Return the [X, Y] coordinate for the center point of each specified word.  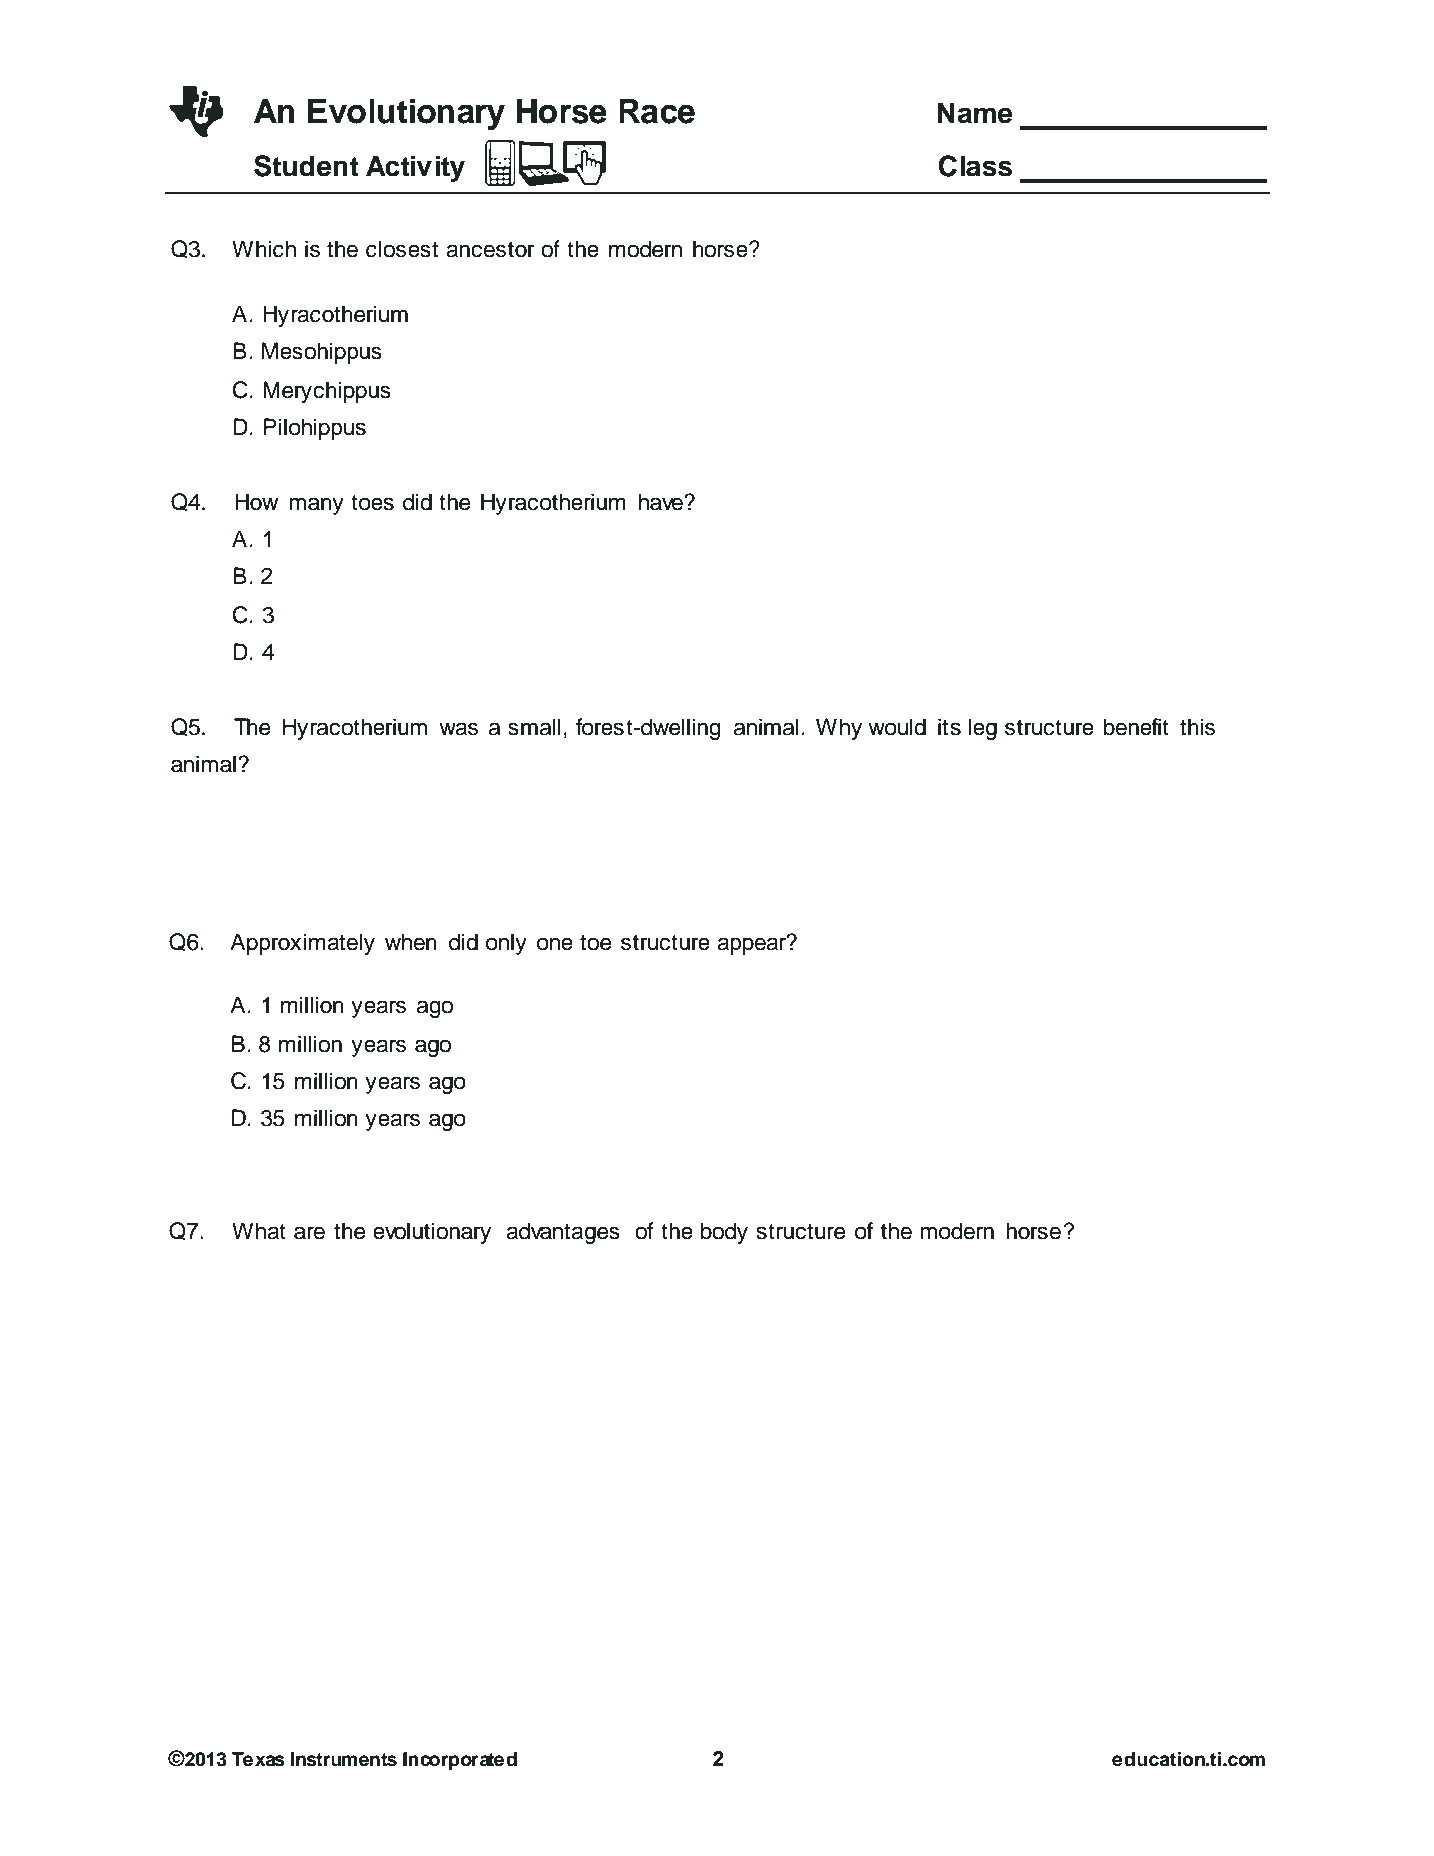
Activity [415, 168]
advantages [563, 1233]
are [309, 1233]
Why [839, 729]
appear [753, 945]
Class [975, 166]
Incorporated [460, 1761]
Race [657, 111]
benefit [1136, 727]
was [458, 729]
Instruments [344, 1759]
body [724, 1233]
